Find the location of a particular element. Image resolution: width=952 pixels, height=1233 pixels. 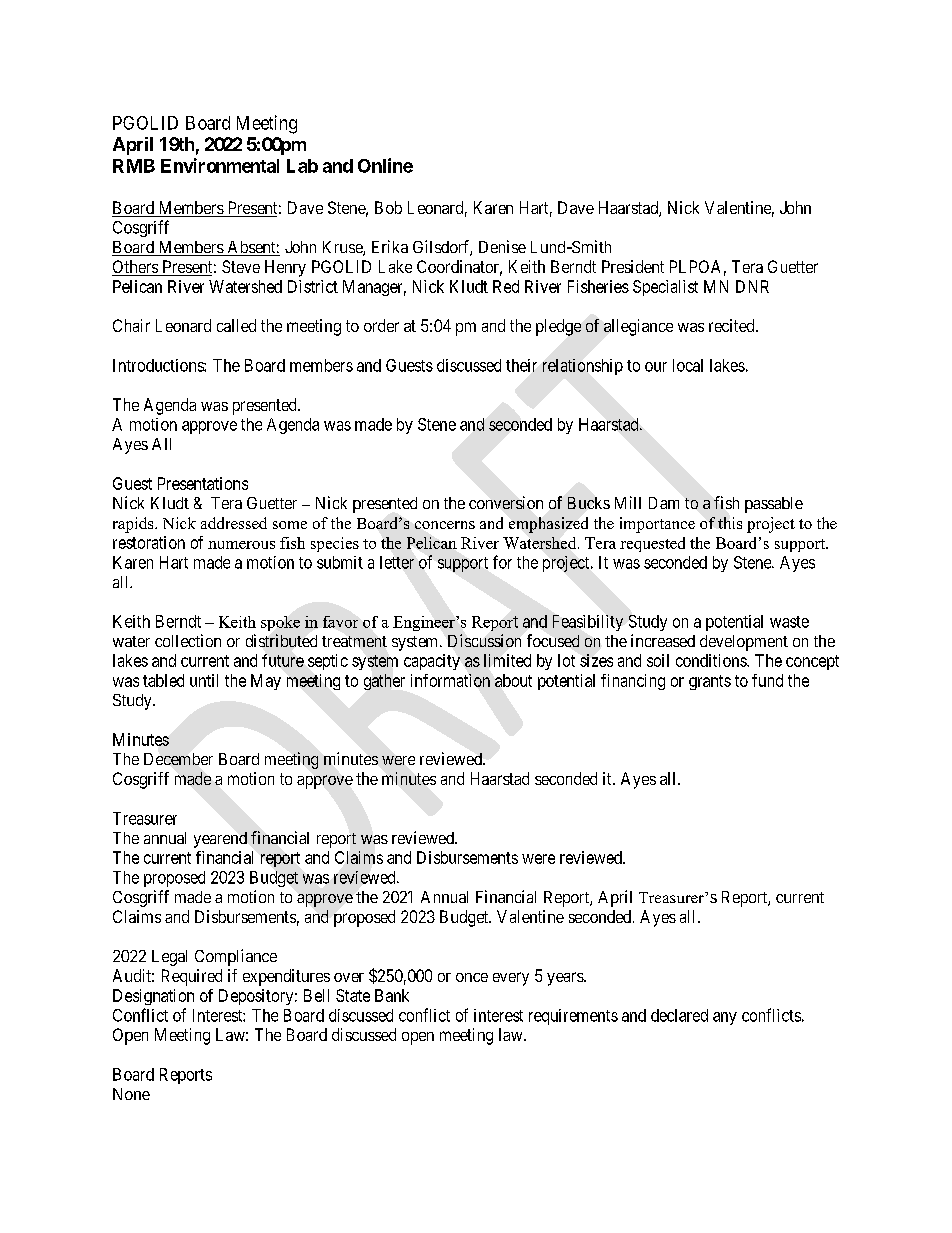

numerous is located at coordinates (241, 545).
